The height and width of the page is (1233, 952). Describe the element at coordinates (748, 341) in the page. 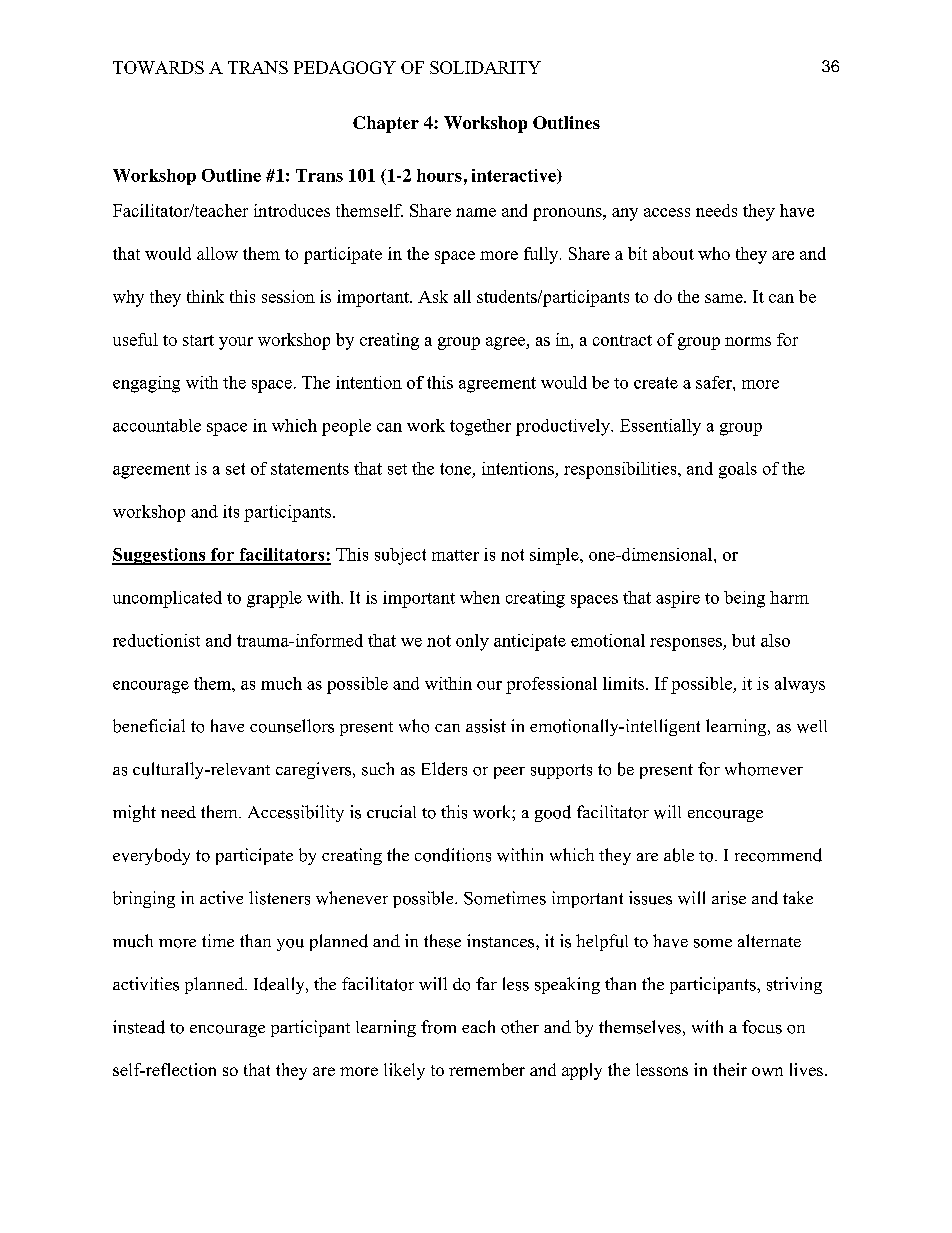

I see `norms` at that location.
